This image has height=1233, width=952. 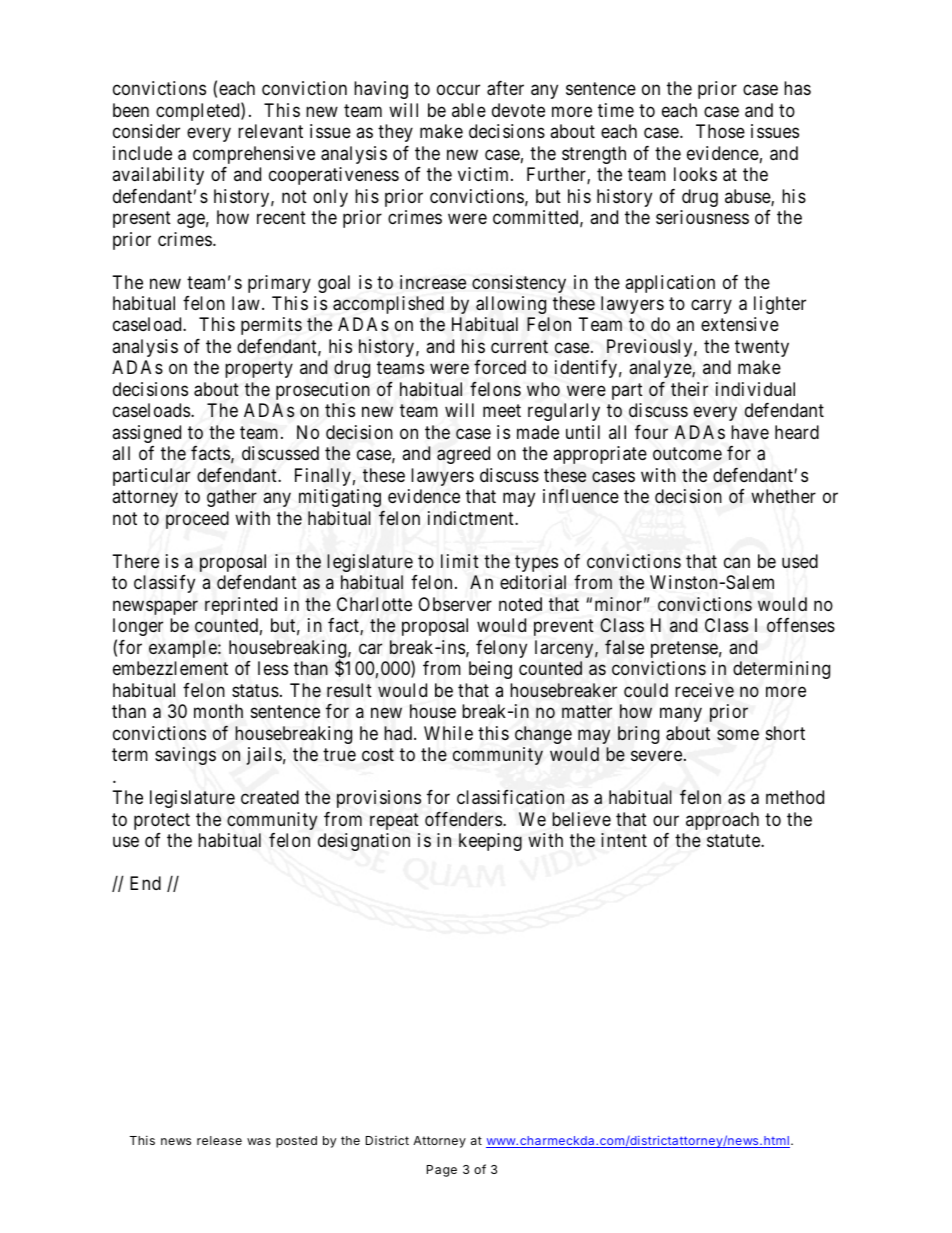 What do you see at coordinates (472, 518) in the image?
I see `indictment` at bounding box center [472, 518].
